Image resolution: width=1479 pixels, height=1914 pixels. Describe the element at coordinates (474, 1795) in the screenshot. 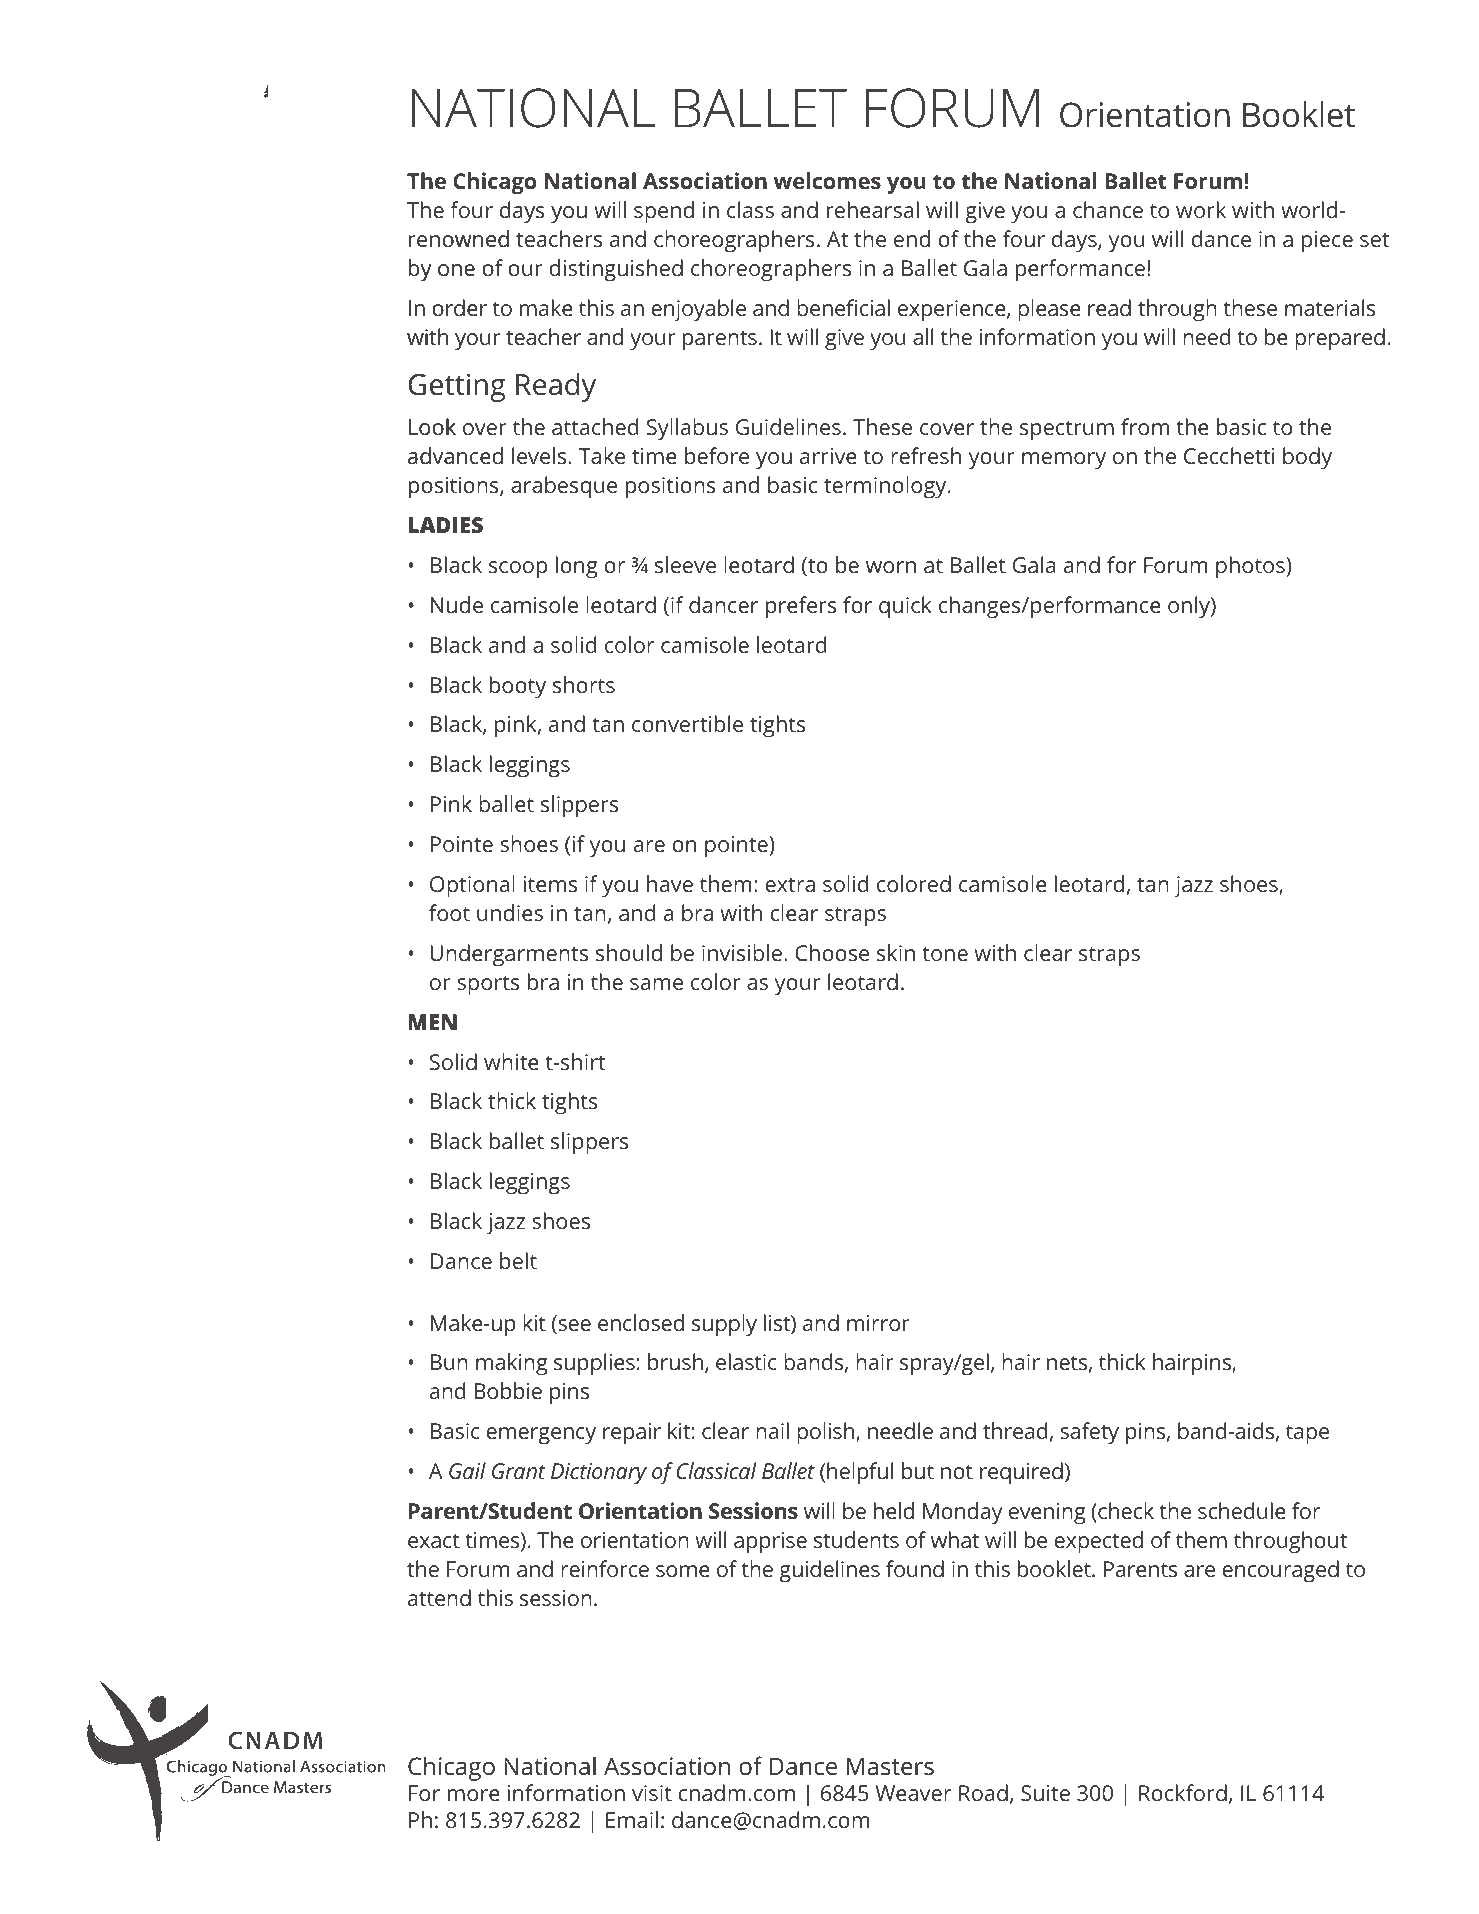

I see `more` at that location.
